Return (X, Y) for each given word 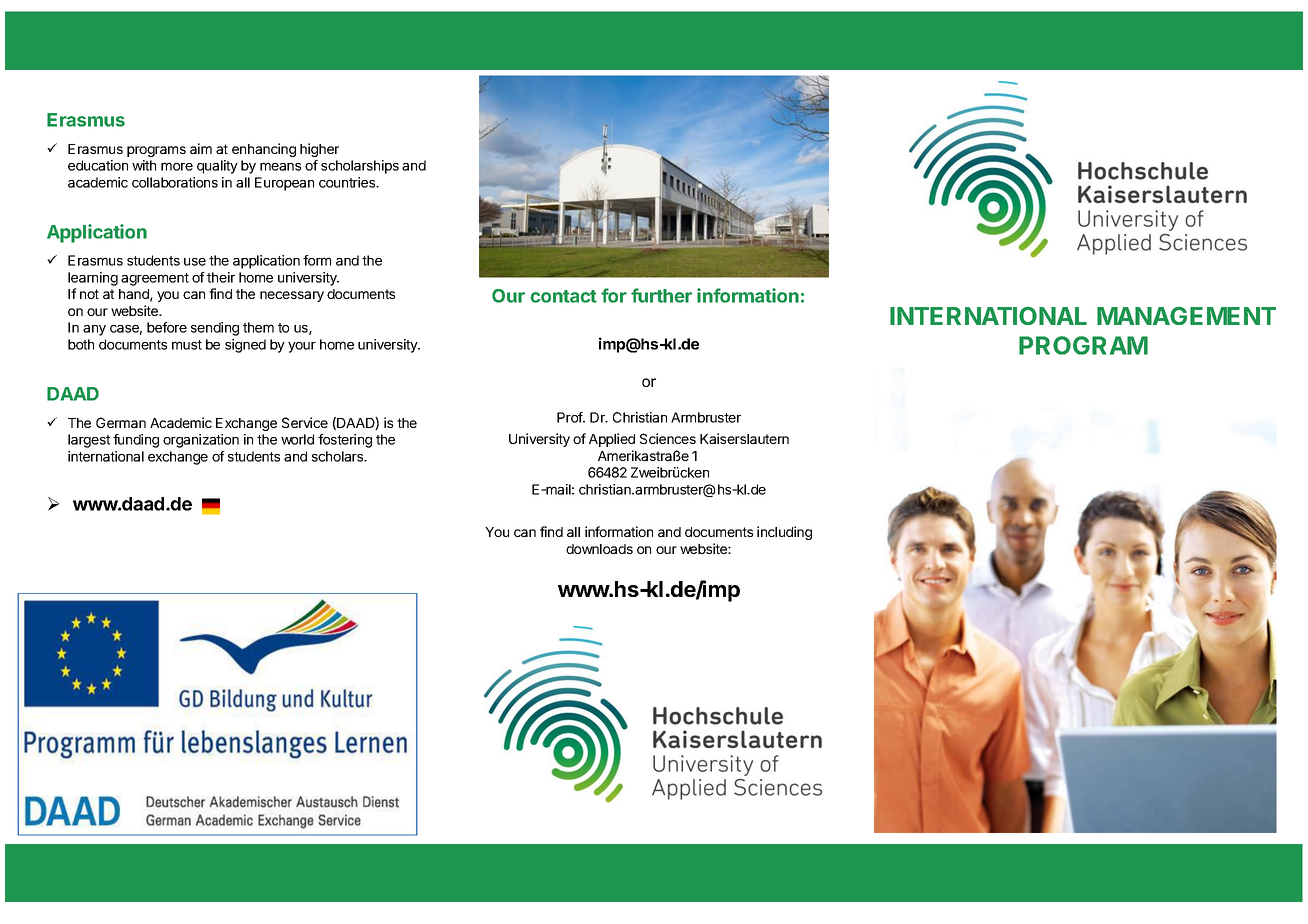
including (784, 533)
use (195, 262)
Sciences (668, 438)
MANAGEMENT (1186, 315)
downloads (599, 549)
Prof (570, 417)
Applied (612, 440)
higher (319, 150)
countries (348, 182)
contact (563, 296)
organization (201, 441)
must (187, 345)
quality (217, 167)
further (661, 295)
